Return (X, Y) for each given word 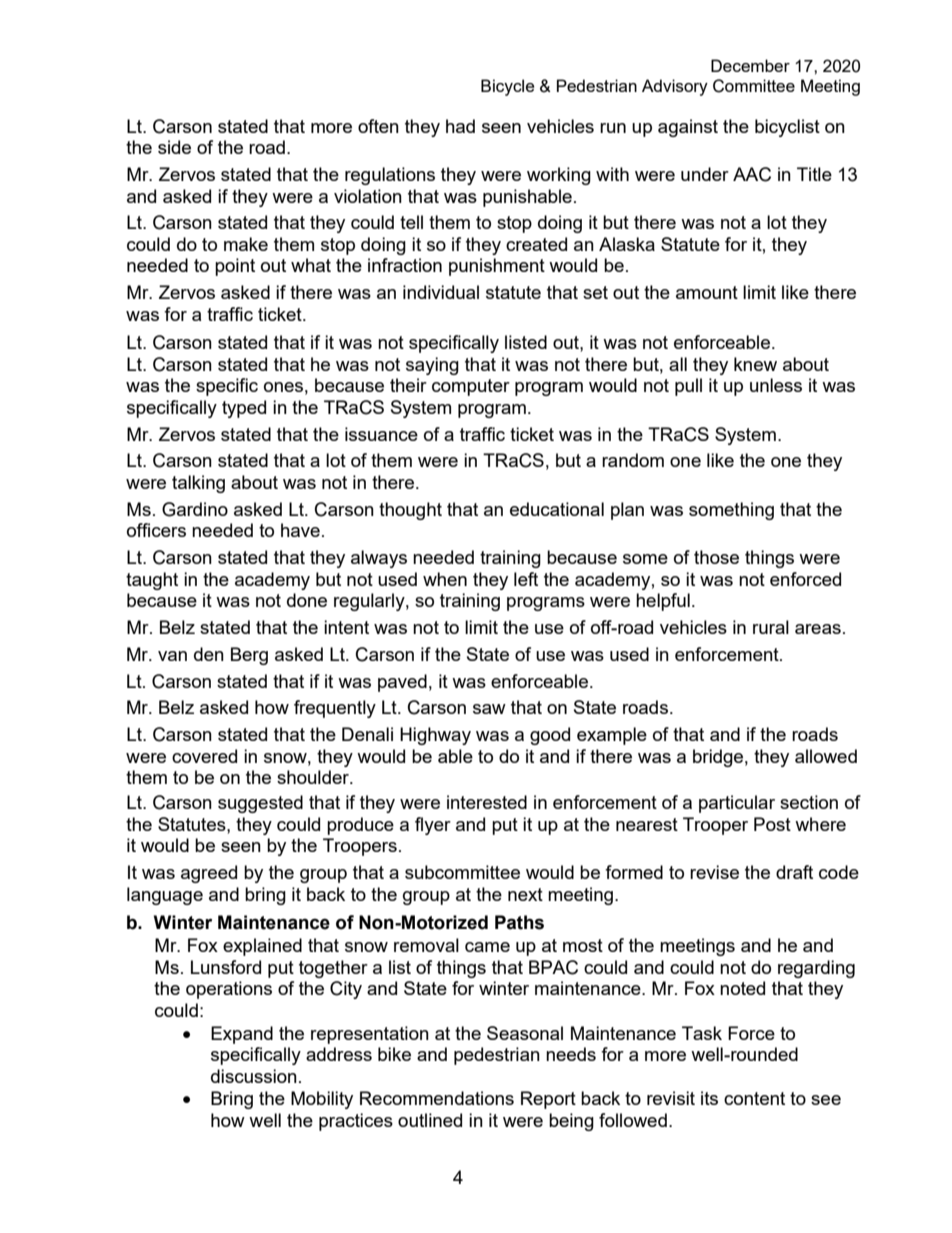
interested (487, 802)
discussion (254, 1076)
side (174, 147)
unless (776, 385)
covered (204, 756)
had (460, 126)
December (750, 65)
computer (471, 387)
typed (244, 409)
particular (737, 804)
